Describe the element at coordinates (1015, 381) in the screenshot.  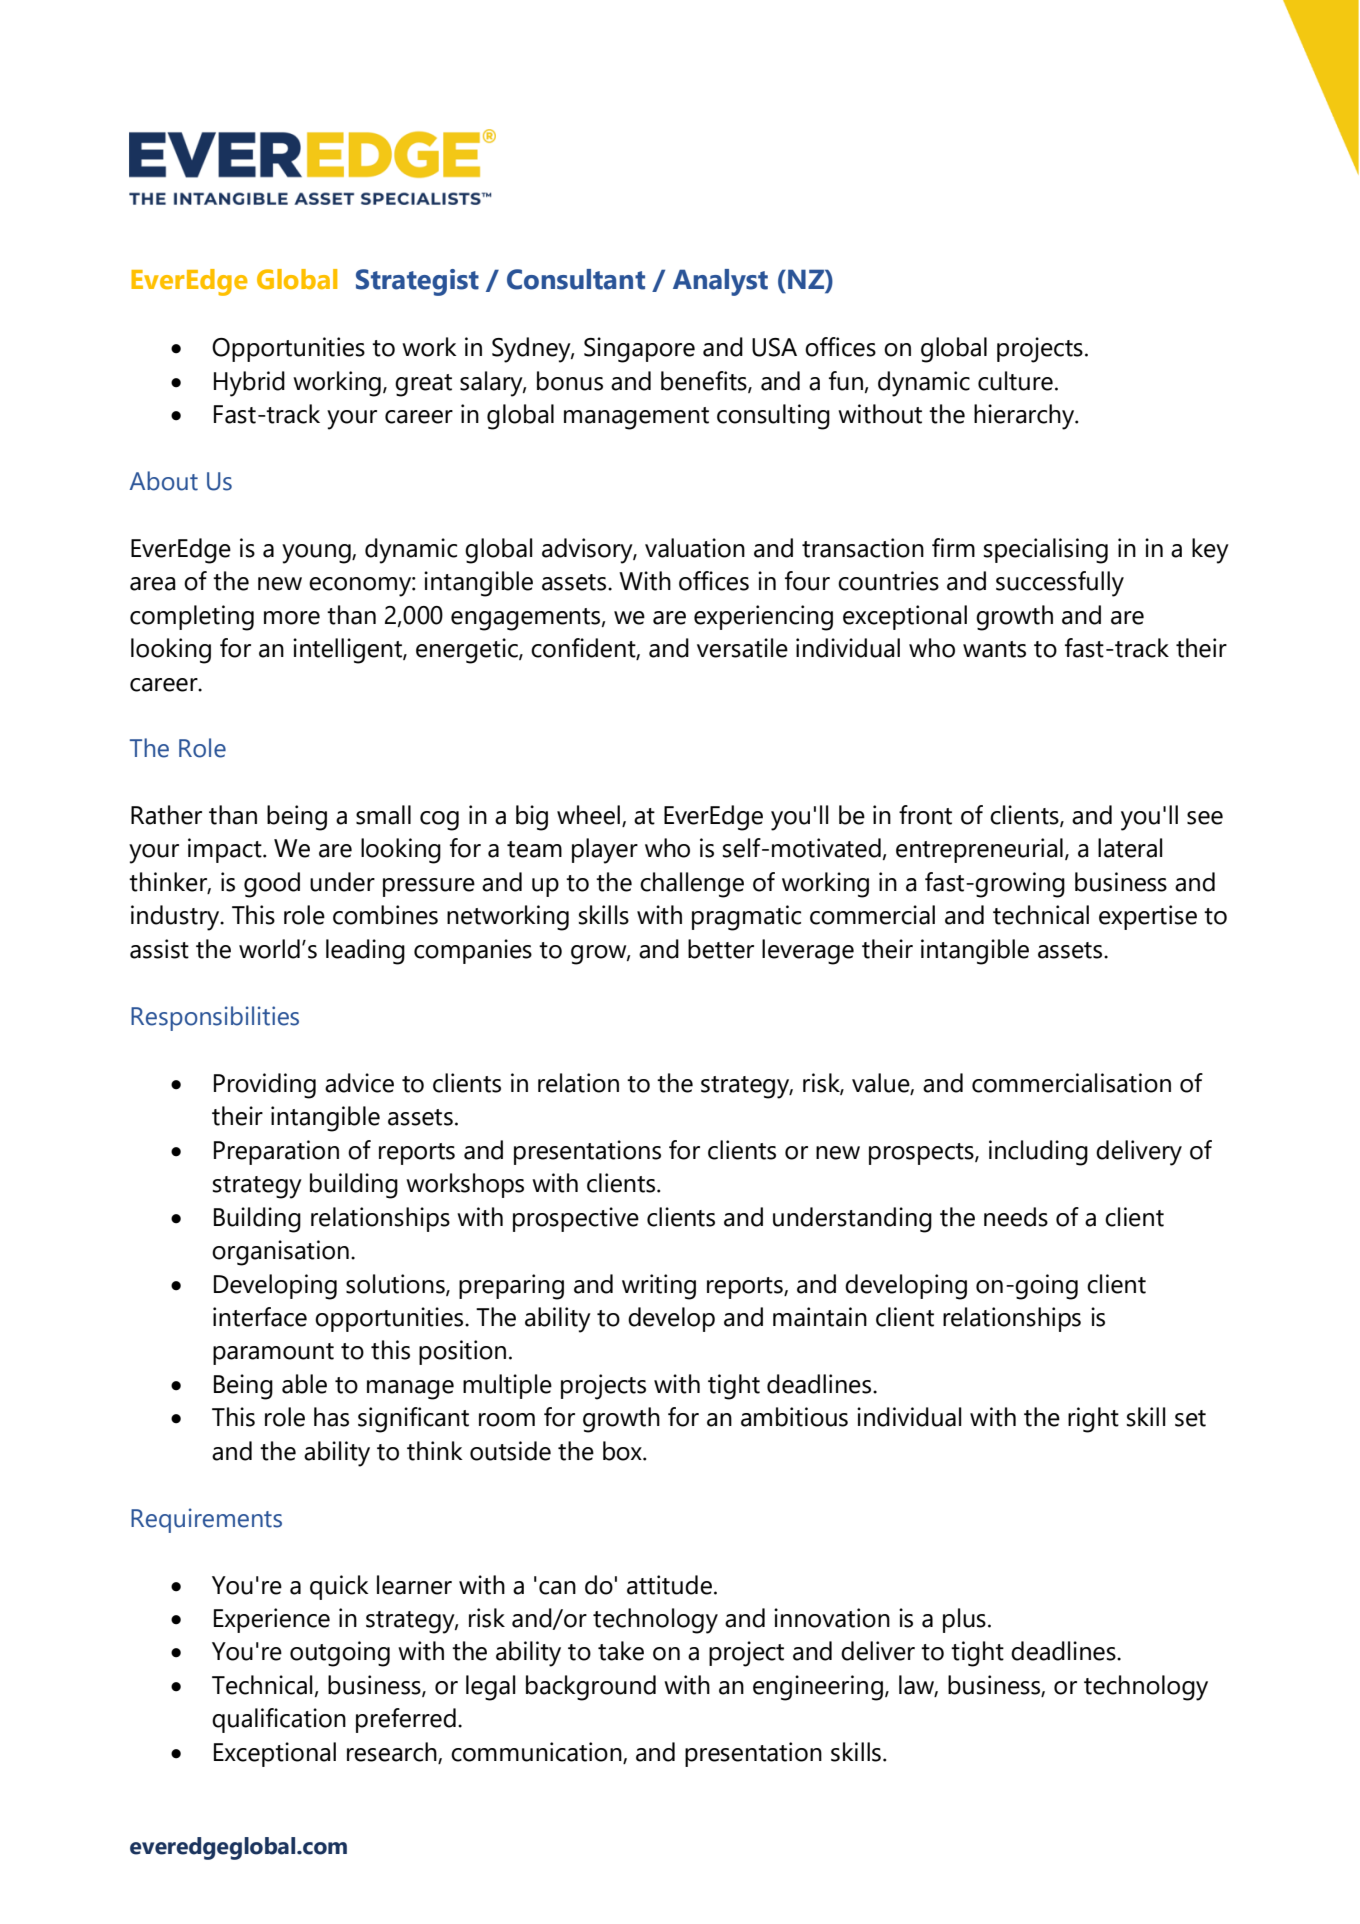
I see `culture` at that location.
